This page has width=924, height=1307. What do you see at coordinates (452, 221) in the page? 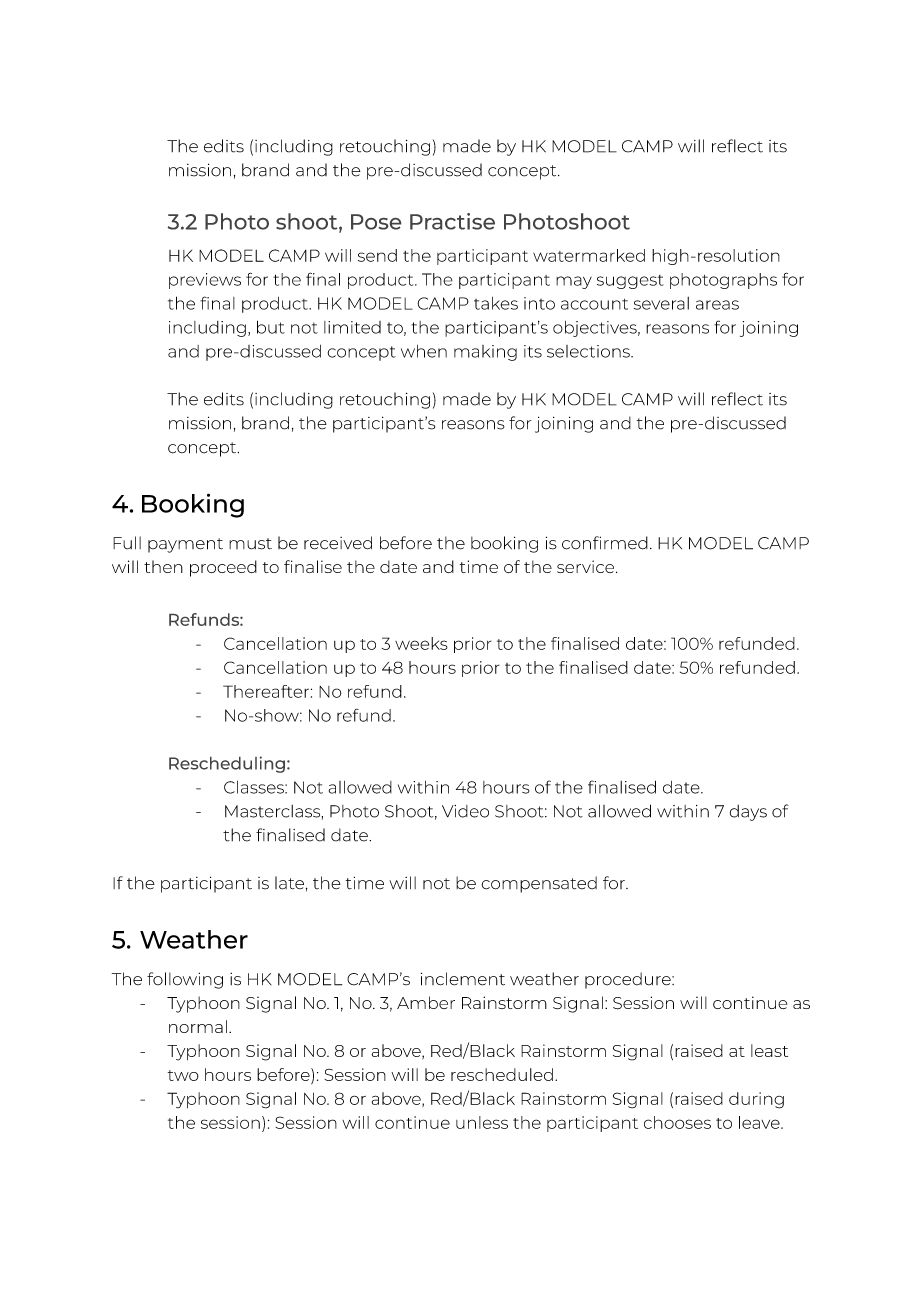
I see `Practise` at bounding box center [452, 221].
